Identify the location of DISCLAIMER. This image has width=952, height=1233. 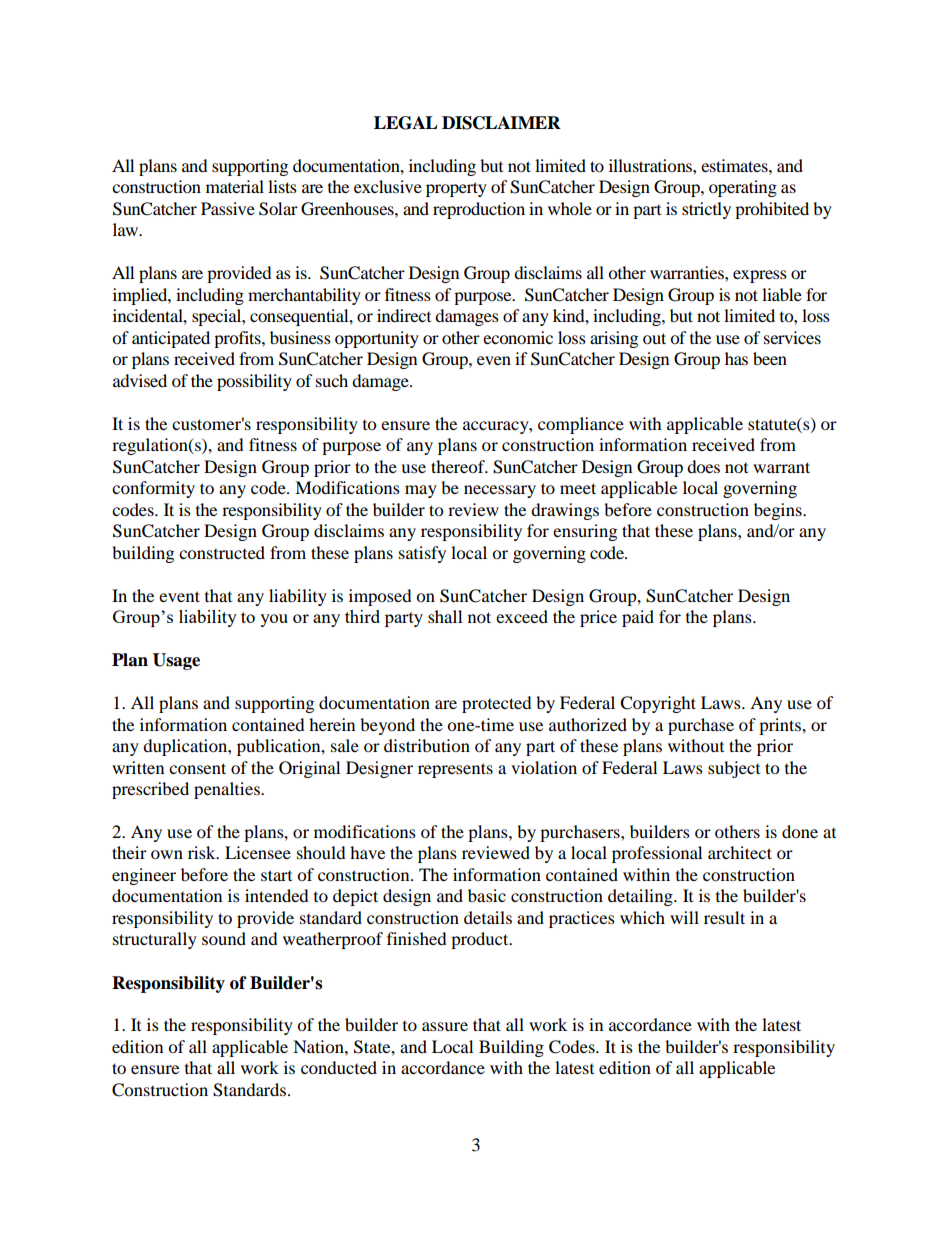
(501, 123).
